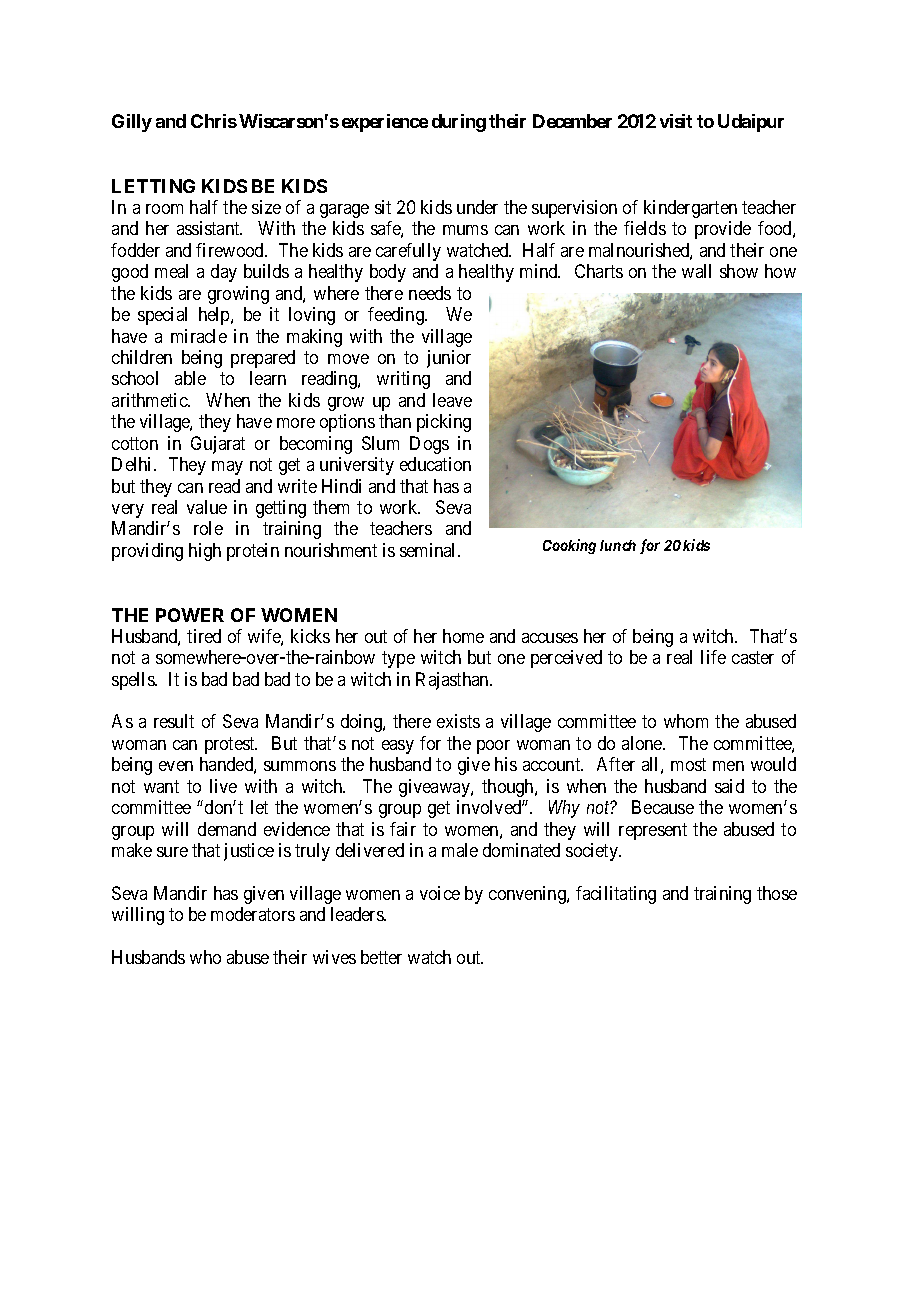 The height and width of the screenshot is (1308, 924). Describe the element at coordinates (176, 766) in the screenshot. I see `even` at that location.
